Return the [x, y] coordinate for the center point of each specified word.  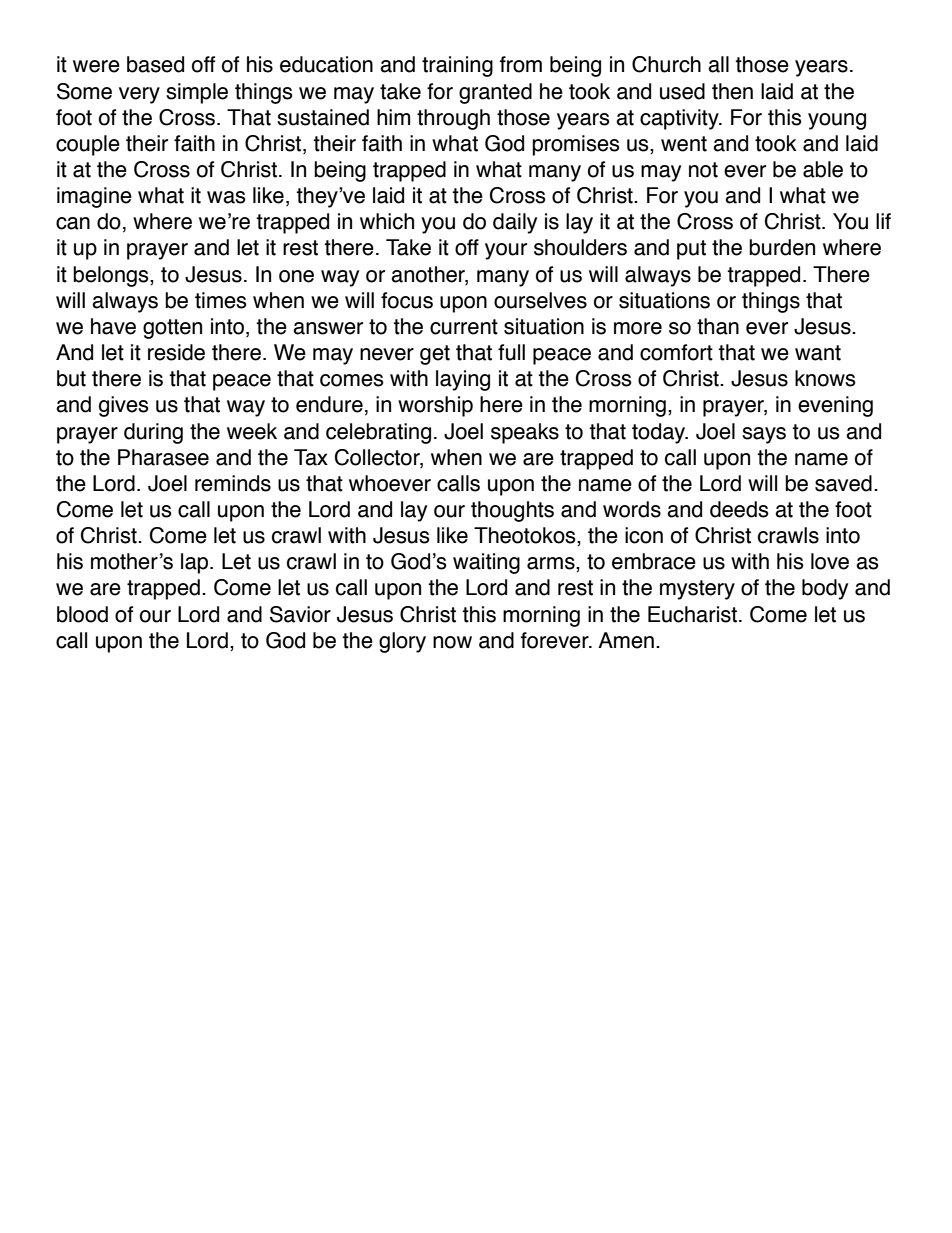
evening [835, 406]
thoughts [512, 511]
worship [435, 406]
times [221, 300]
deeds [739, 509]
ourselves [540, 300]
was [226, 197]
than [718, 326]
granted [495, 93]
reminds [233, 483]
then [732, 91]
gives [124, 406]
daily [515, 223]
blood [82, 614]
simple [197, 93]
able [823, 169]
